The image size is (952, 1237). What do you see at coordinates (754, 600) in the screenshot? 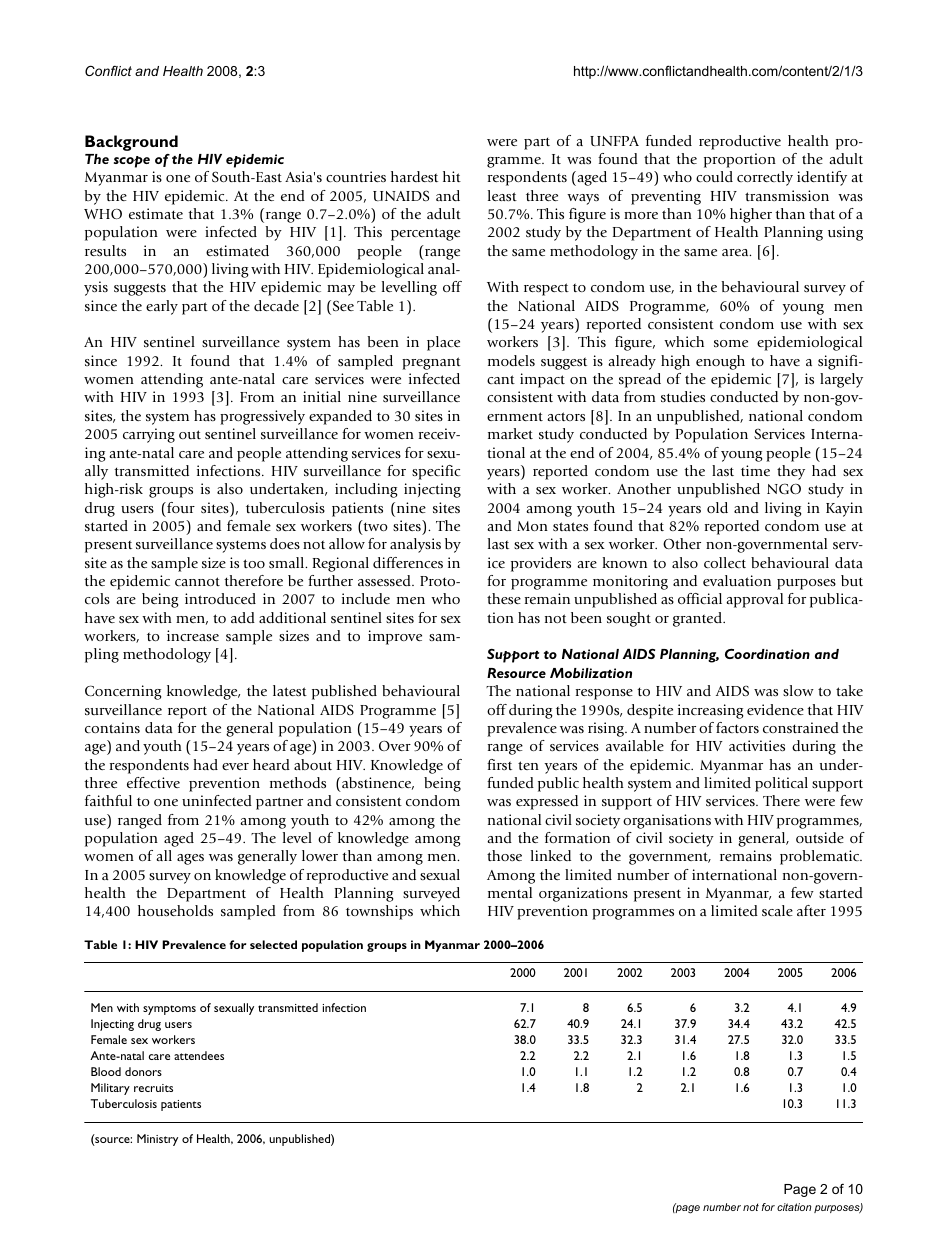
I see `approval` at bounding box center [754, 600].
